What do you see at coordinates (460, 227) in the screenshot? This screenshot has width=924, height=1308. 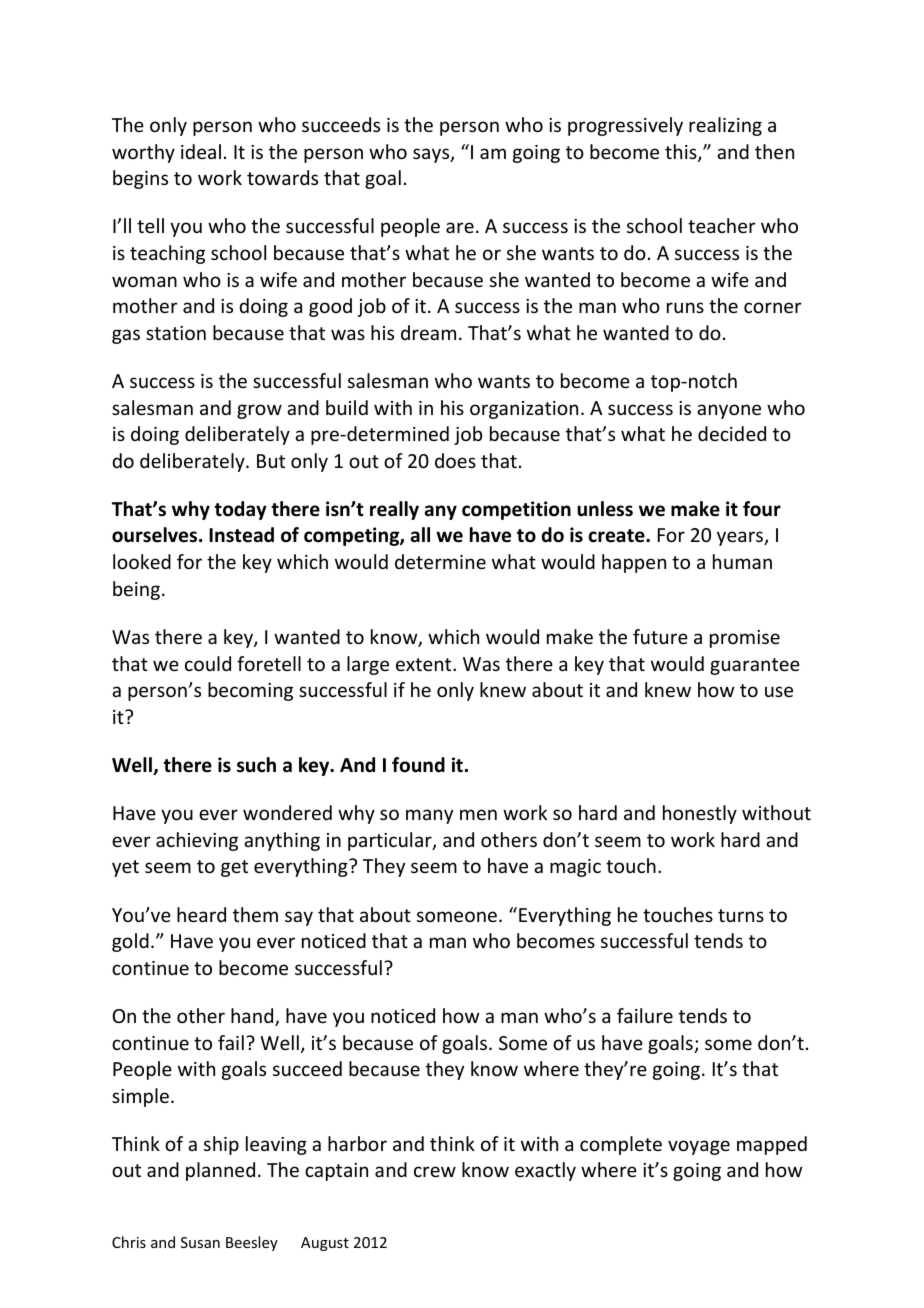 I see `are` at bounding box center [460, 227].
